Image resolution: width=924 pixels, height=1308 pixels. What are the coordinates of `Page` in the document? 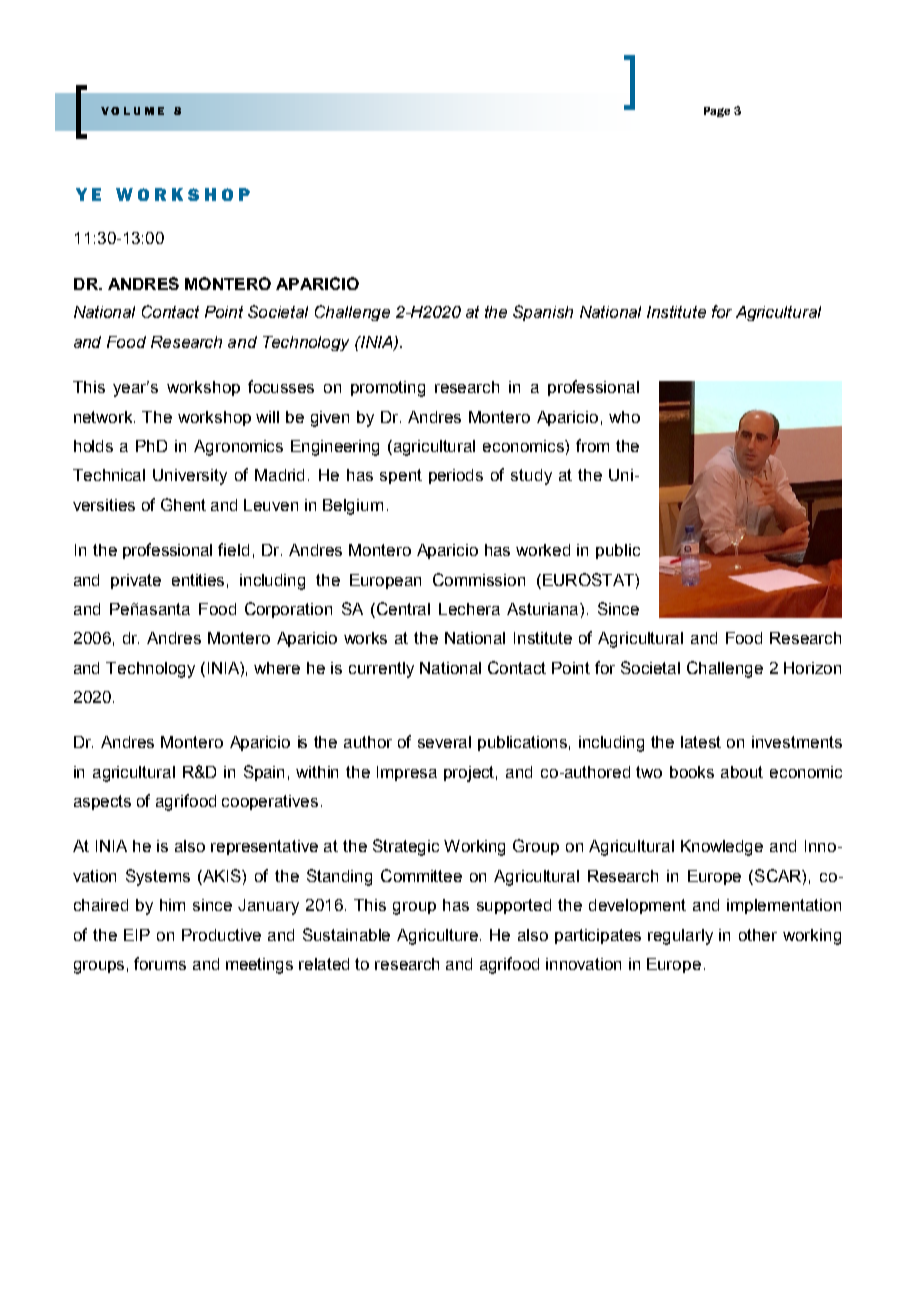 It's located at (717, 112).
